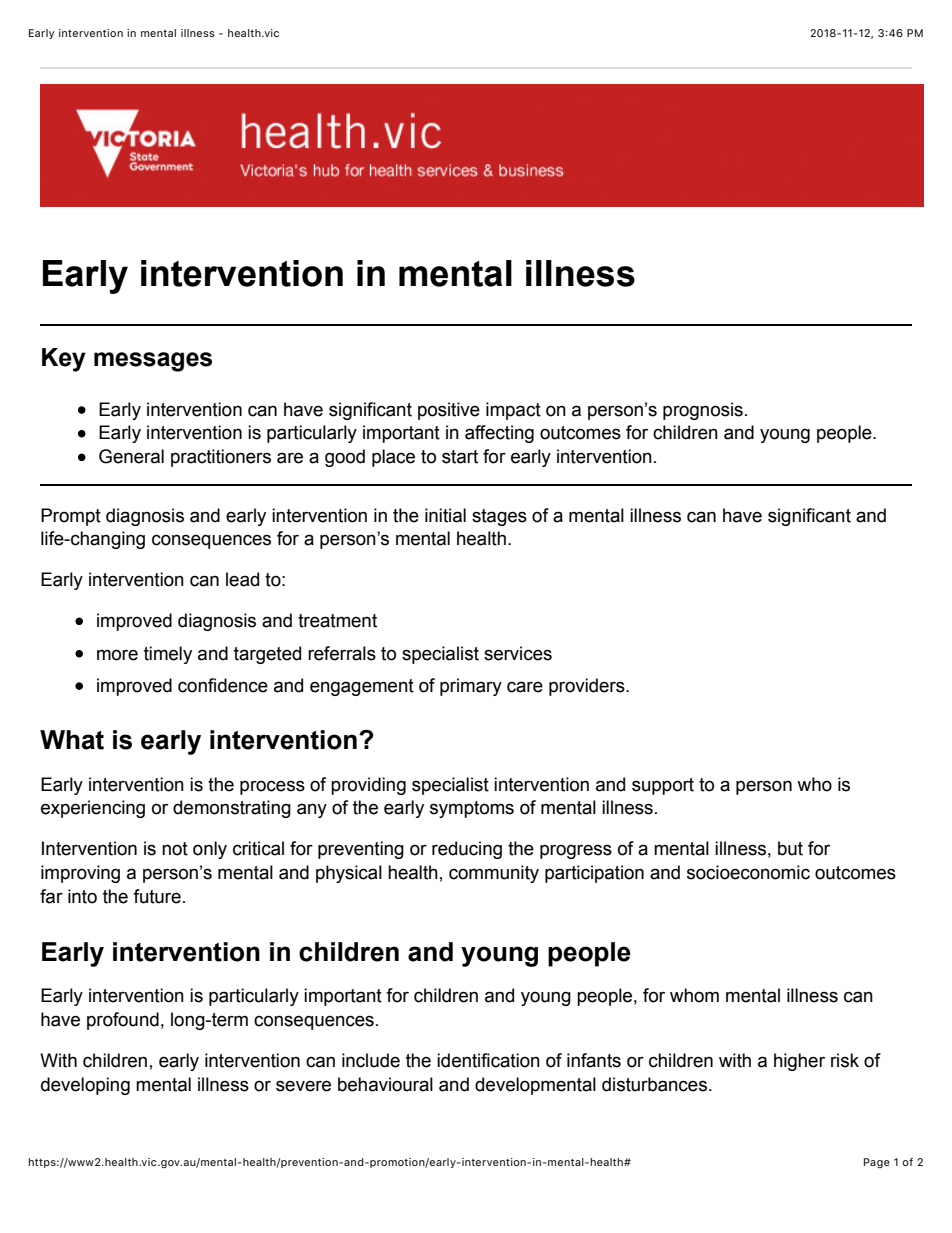 This screenshot has width=952, height=1233. What do you see at coordinates (518, 653) in the screenshot?
I see `services` at bounding box center [518, 653].
